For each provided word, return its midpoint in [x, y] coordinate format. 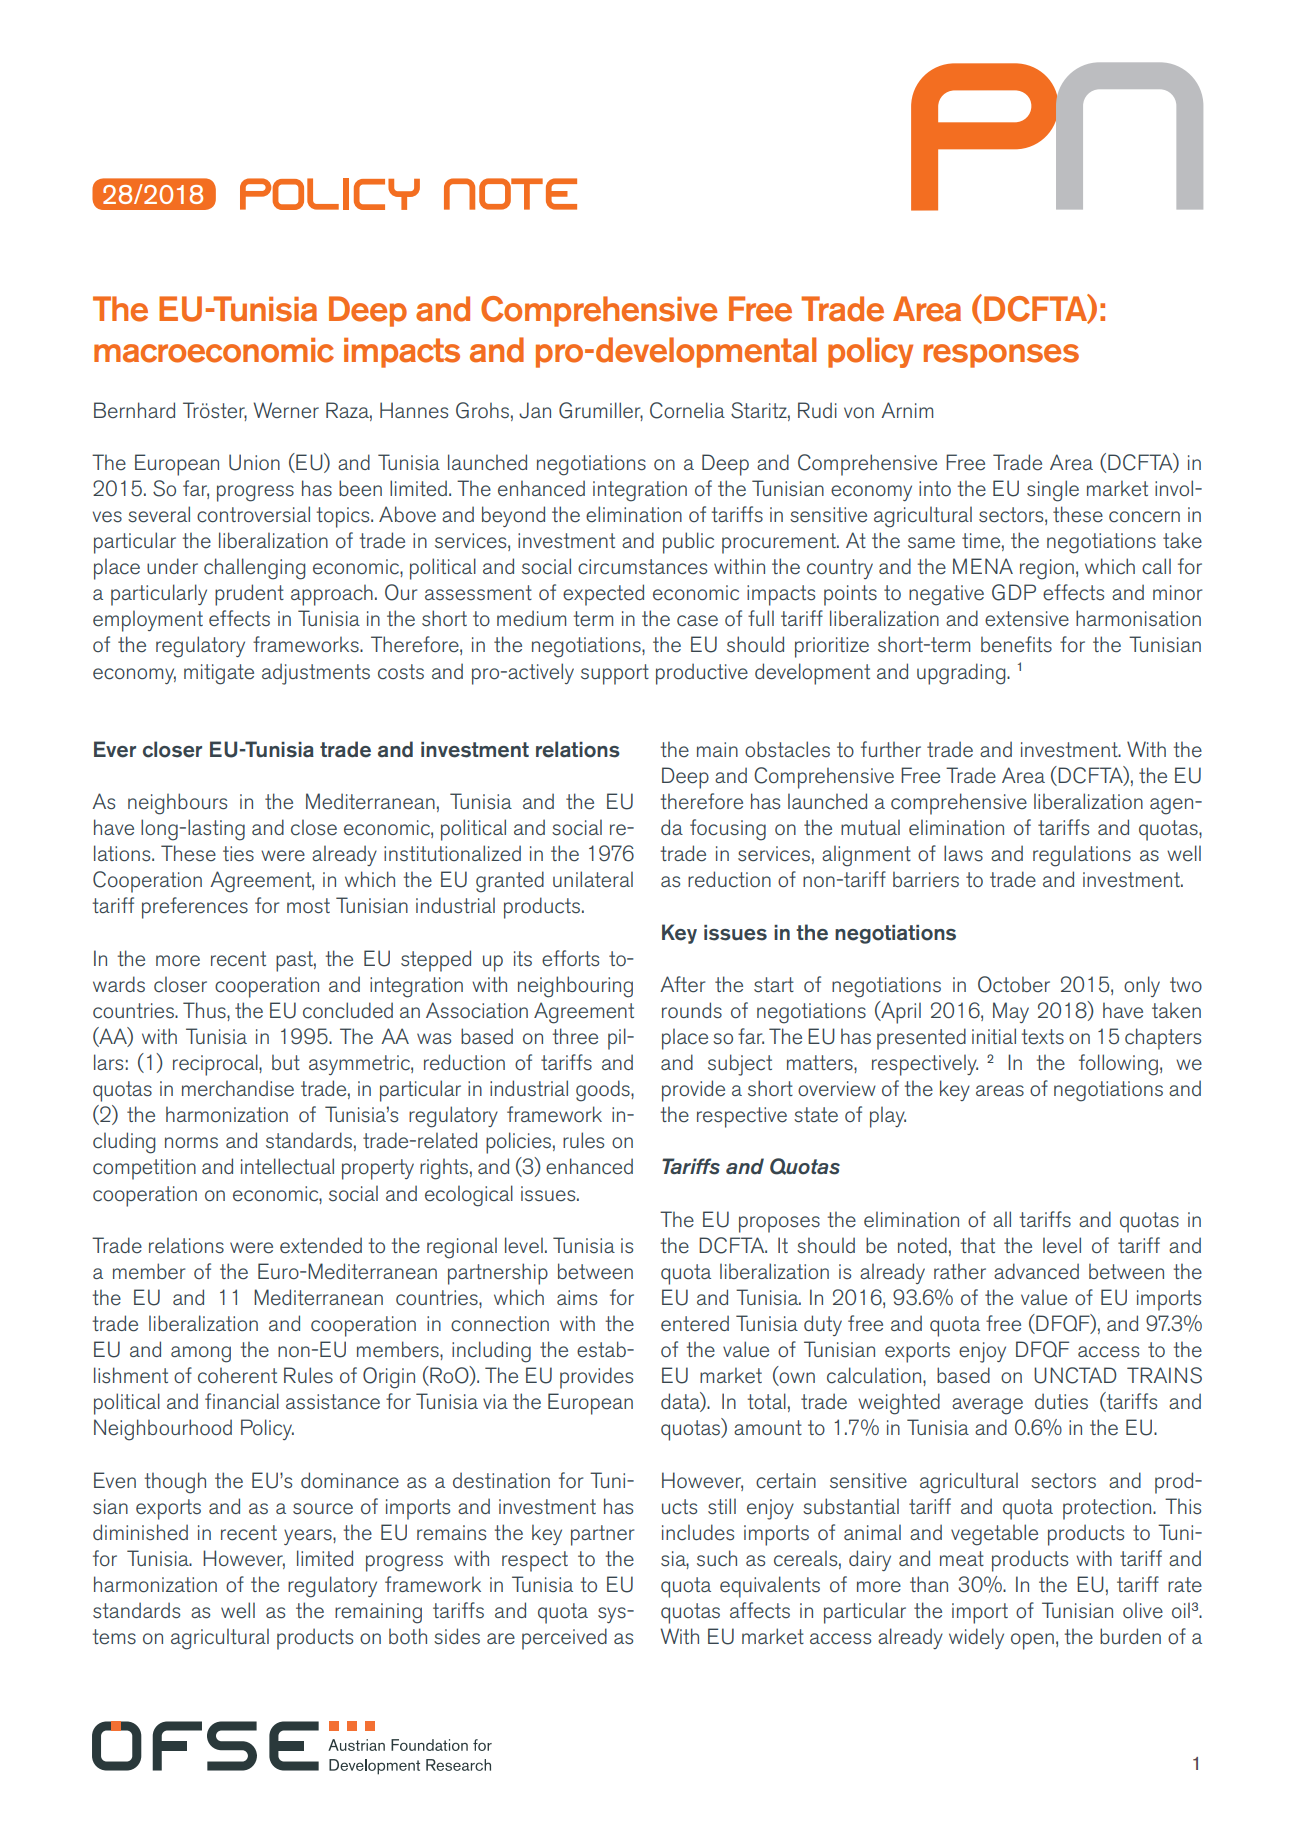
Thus [205, 1010]
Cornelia [687, 410]
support [615, 674]
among [201, 1354]
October [1014, 984]
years [309, 1537]
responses [1001, 356]
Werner [286, 410]
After [682, 984]
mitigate [219, 674]
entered [695, 1323]
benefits [1016, 644]
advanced [1036, 1271]
